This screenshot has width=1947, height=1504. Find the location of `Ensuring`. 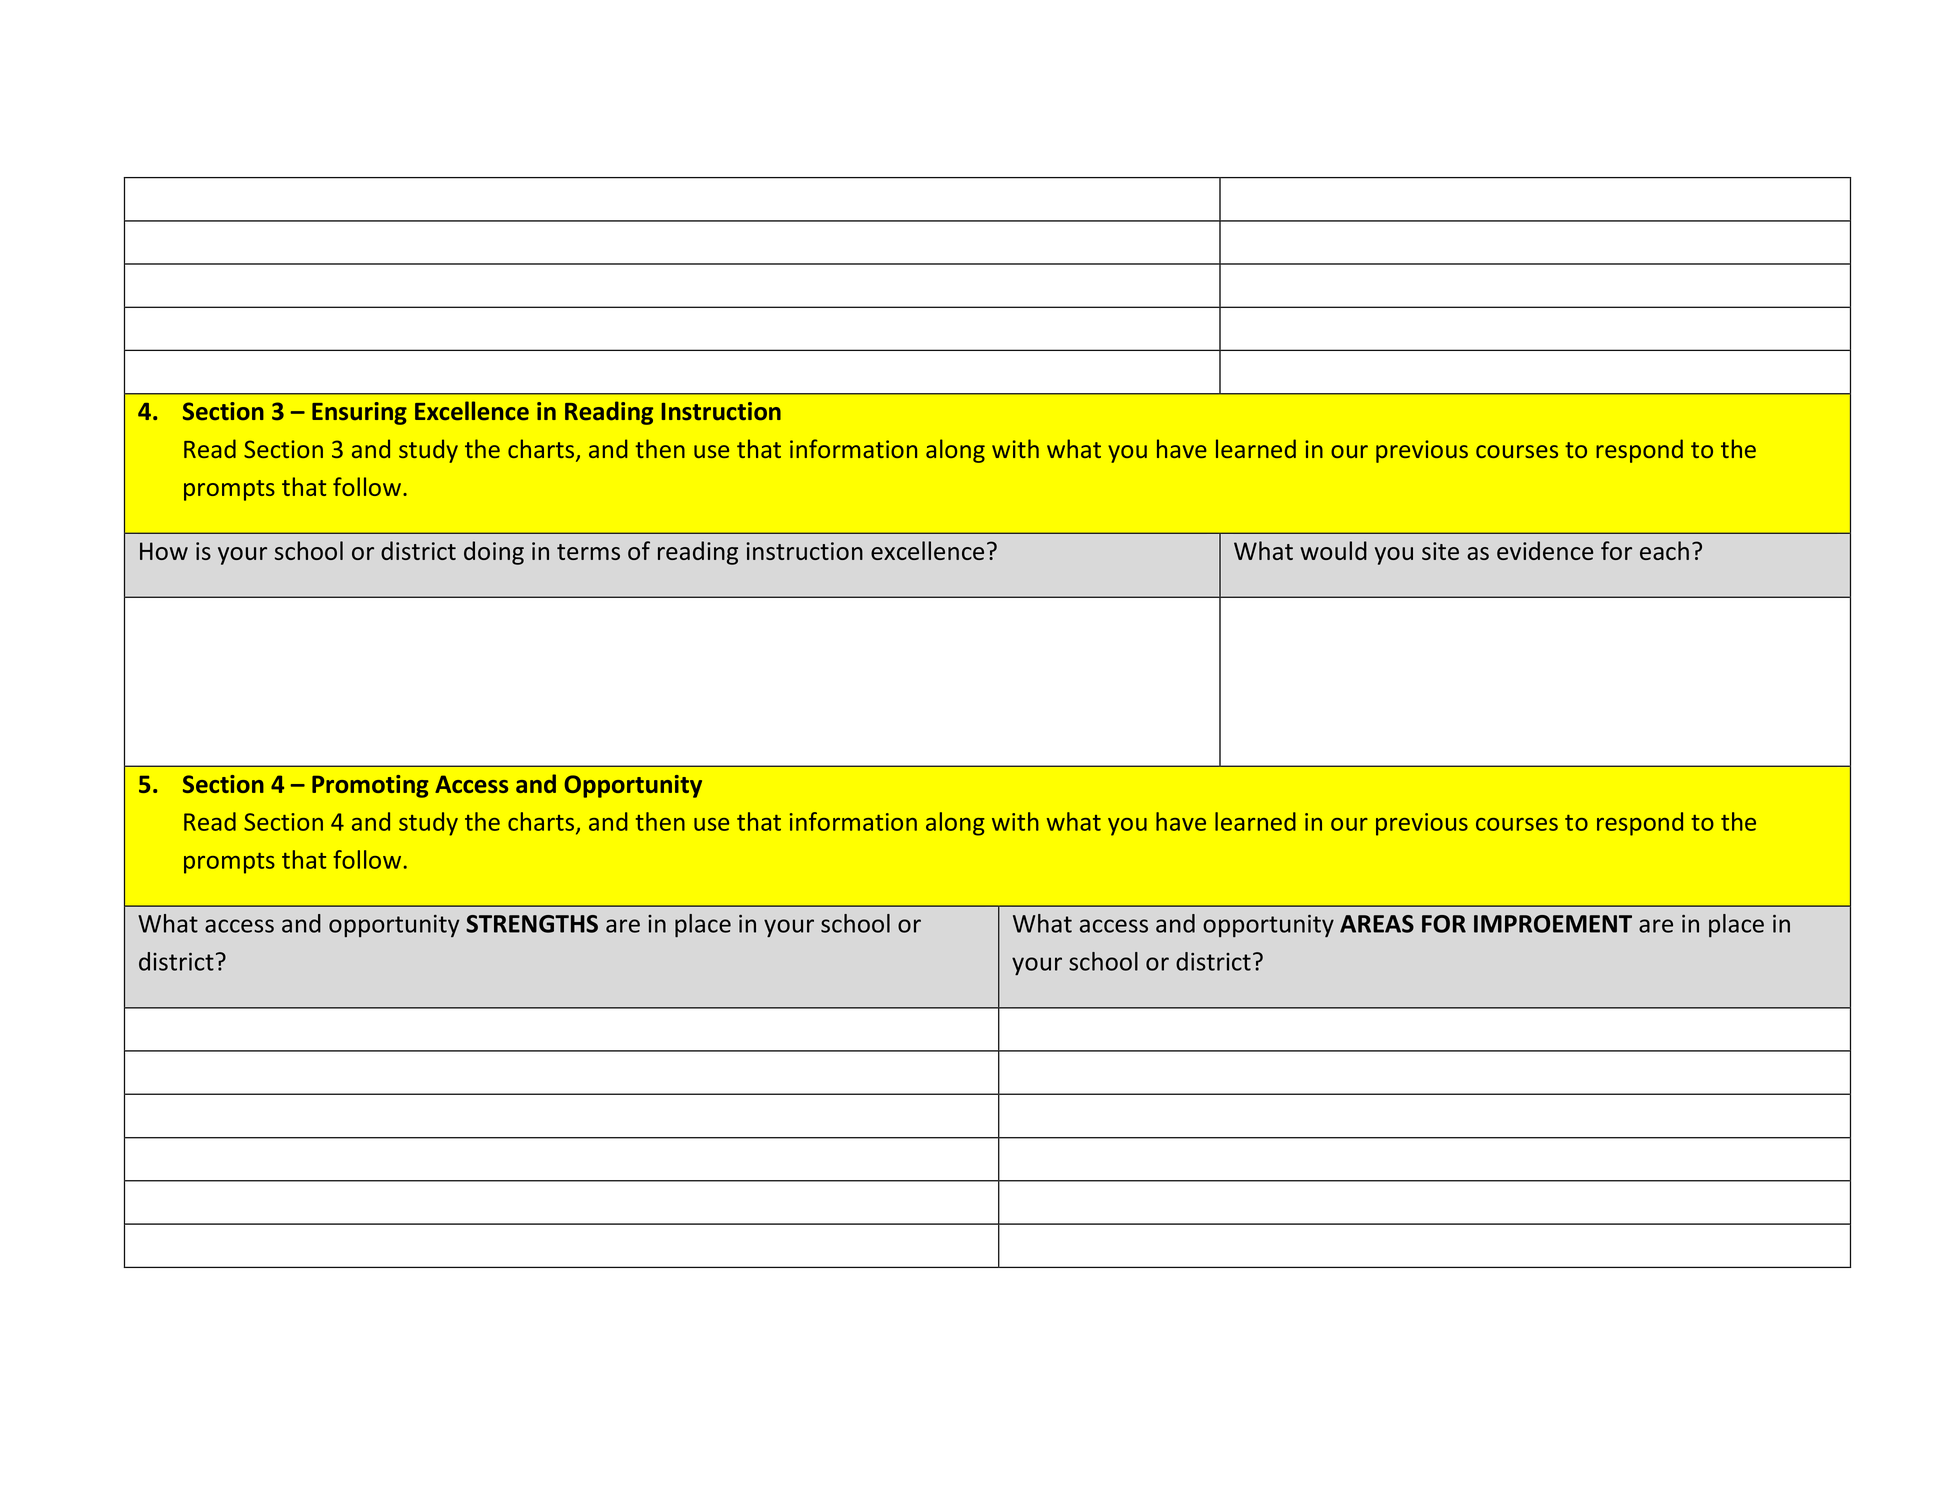

Ensuring is located at coordinates (359, 413).
